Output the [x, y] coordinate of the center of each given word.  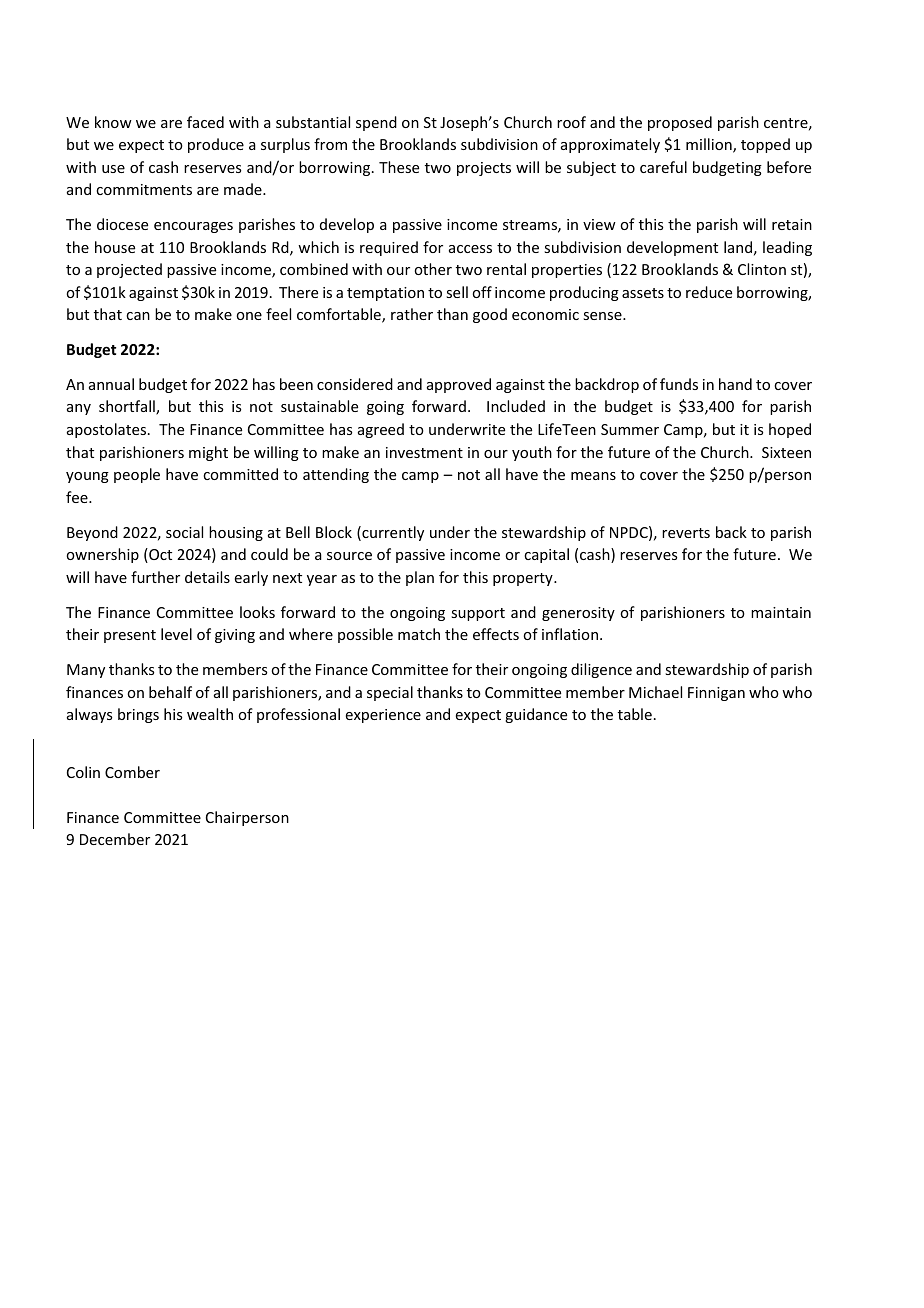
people [137, 475]
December [115, 839]
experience [383, 716]
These [399, 167]
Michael [655, 692]
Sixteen [786, 452]
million [710, 145]
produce [216, 145]
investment [424, 452]
